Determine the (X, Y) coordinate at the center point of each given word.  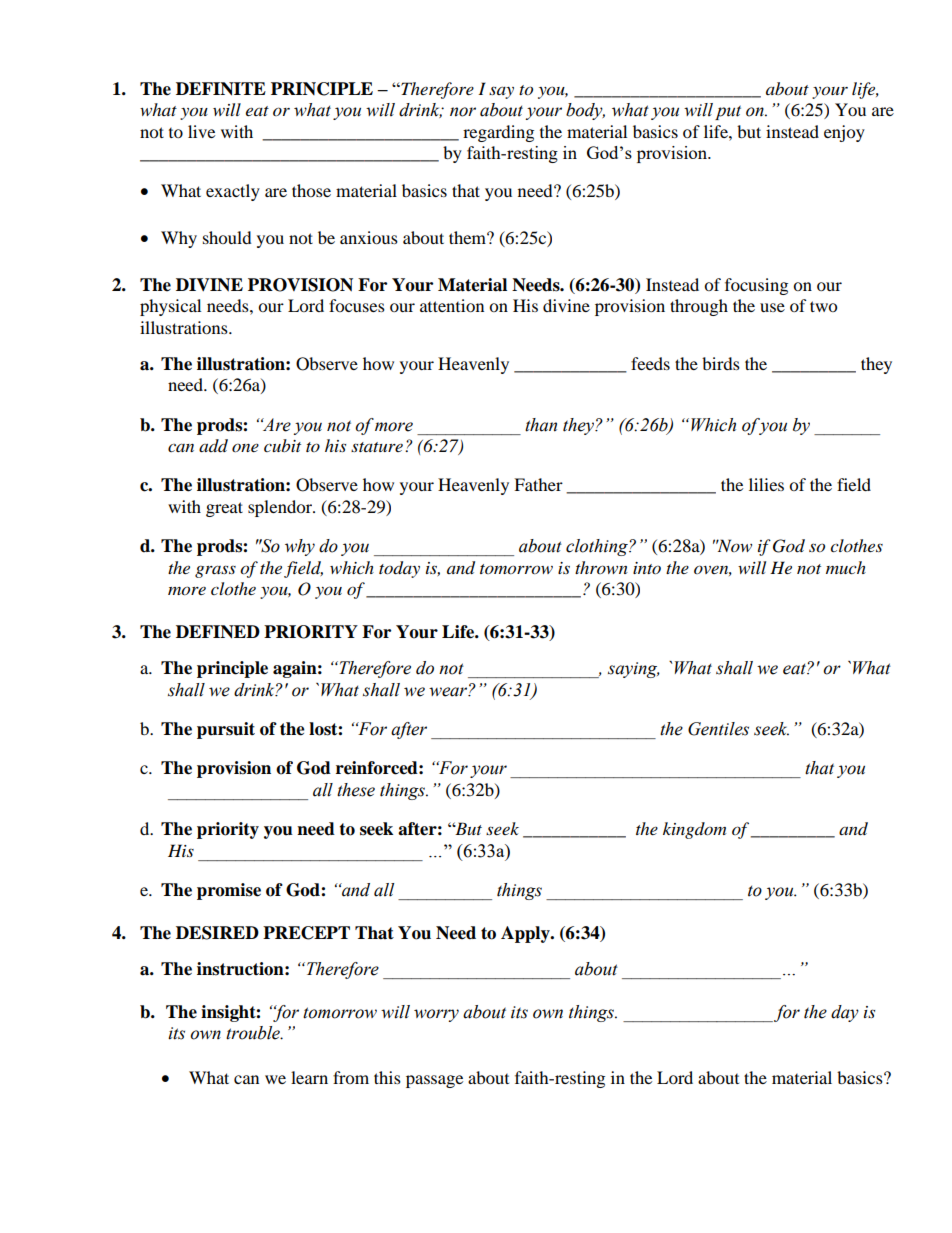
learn (309, 1077)
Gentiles (718, 729)
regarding (498, 133)
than (541, 425)
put (728, 112)
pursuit (226, 730)
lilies (766, 484)
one (245, 447)
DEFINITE (221, 89)
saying (634, 670)
